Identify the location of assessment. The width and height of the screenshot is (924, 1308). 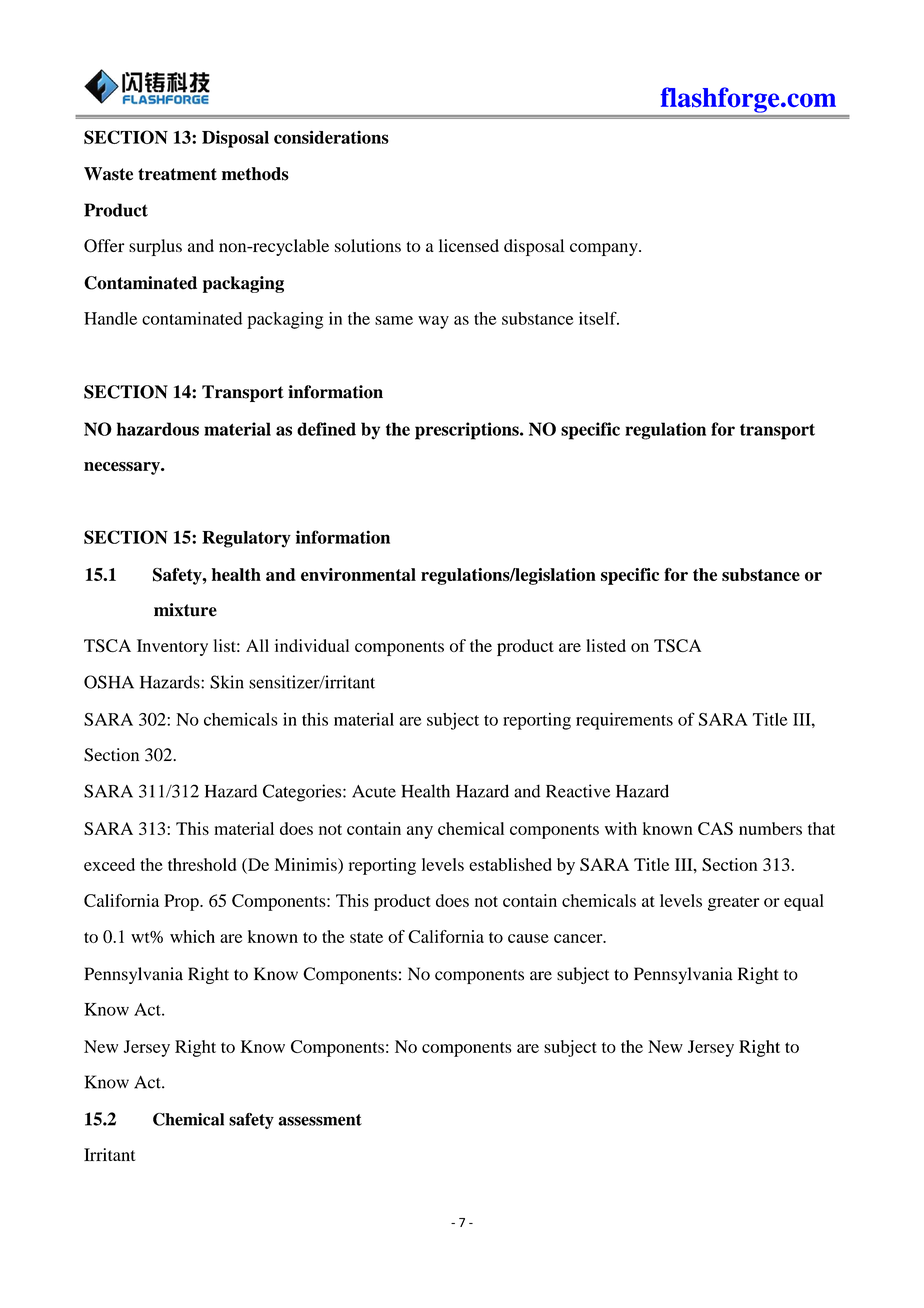
(320, 1120).
